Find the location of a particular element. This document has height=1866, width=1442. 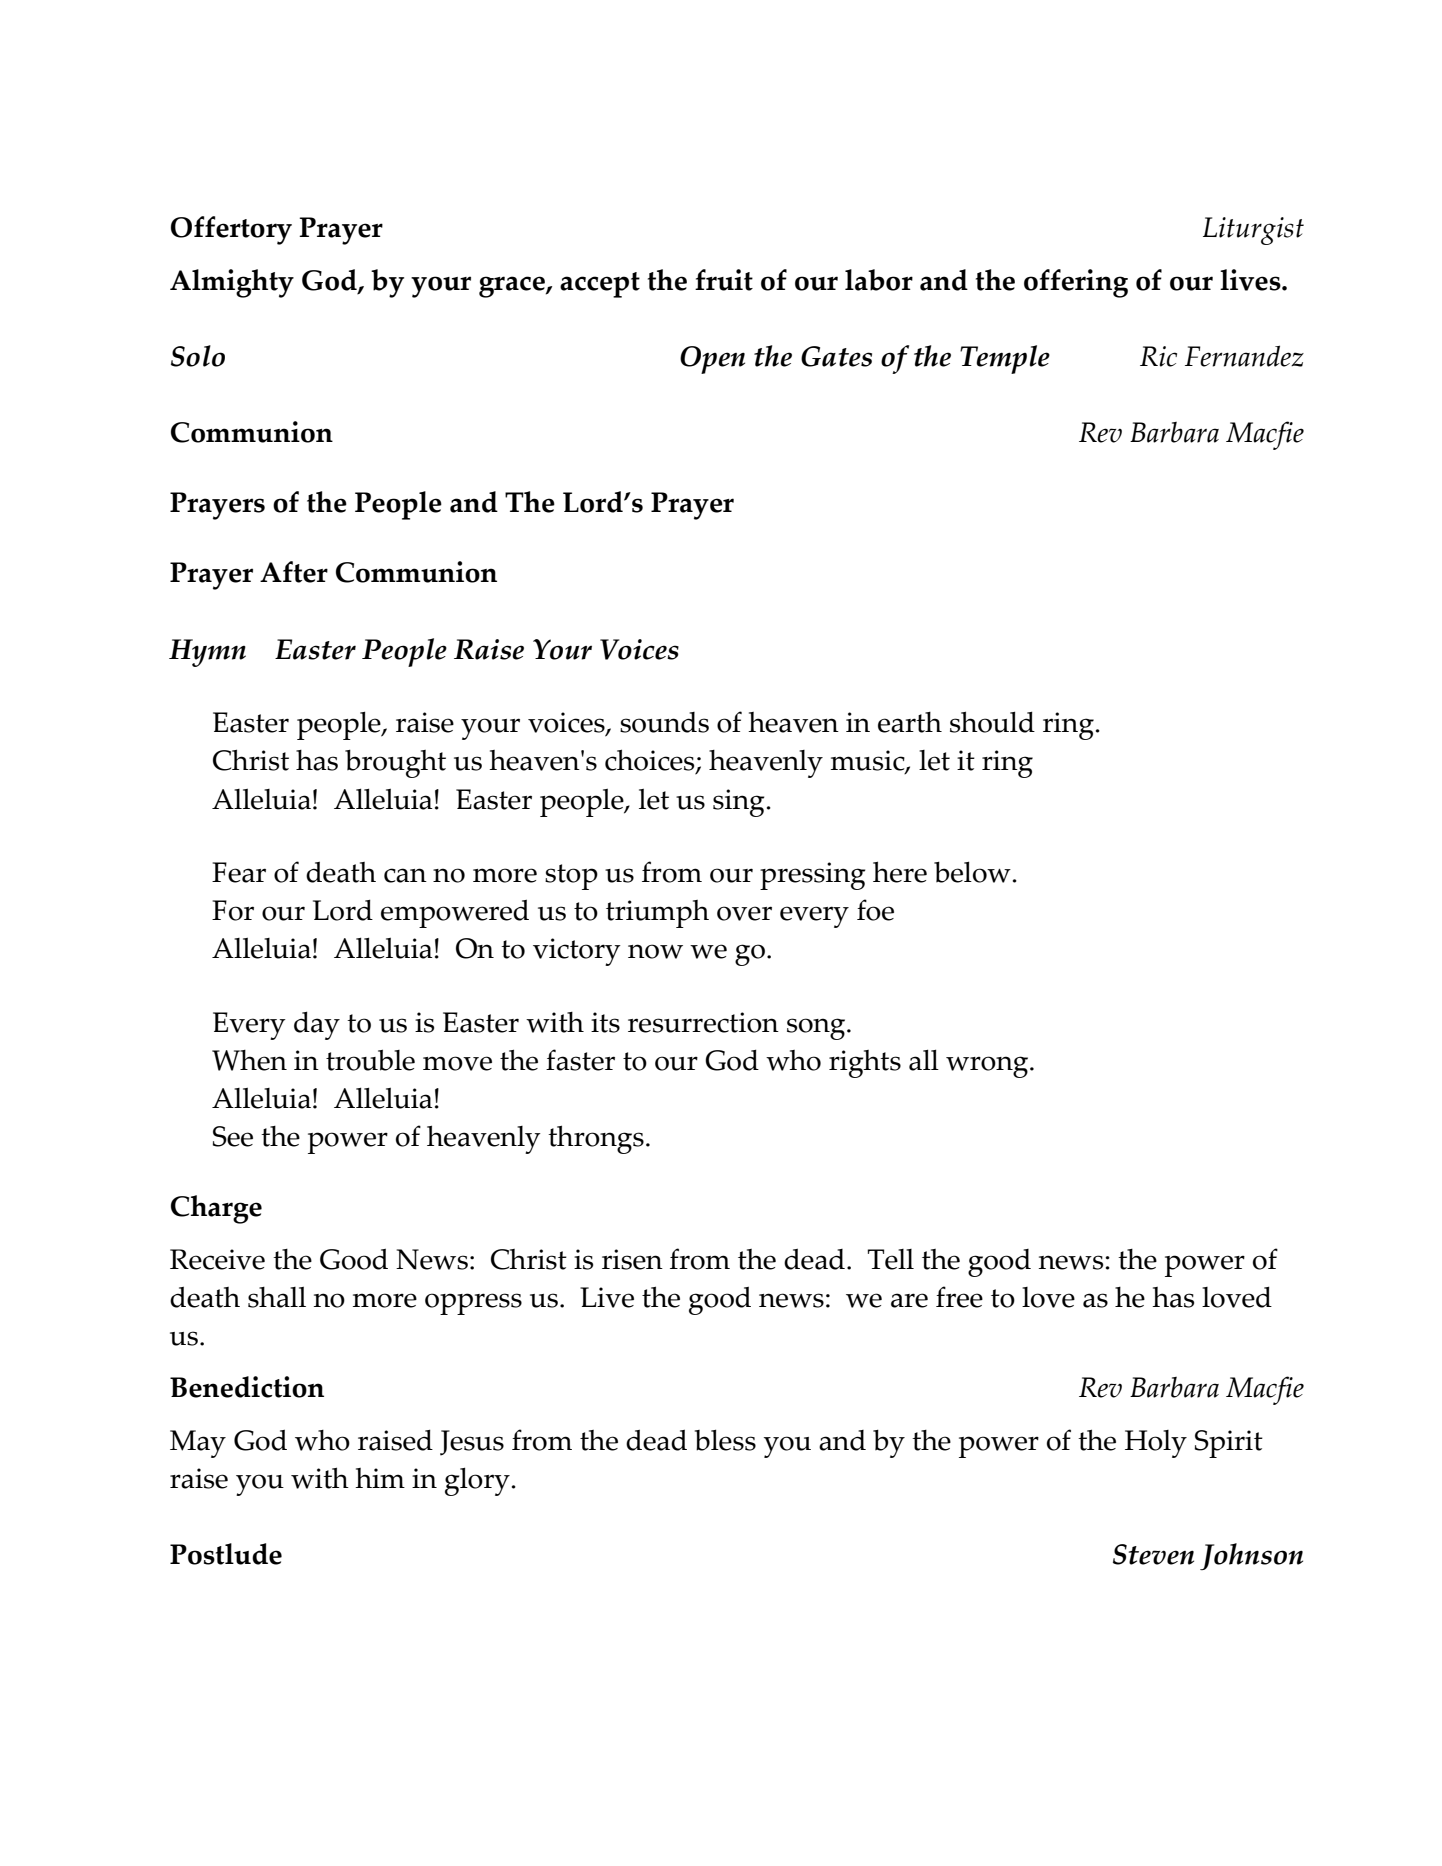

fruit is located at coordinates (724, 280).
